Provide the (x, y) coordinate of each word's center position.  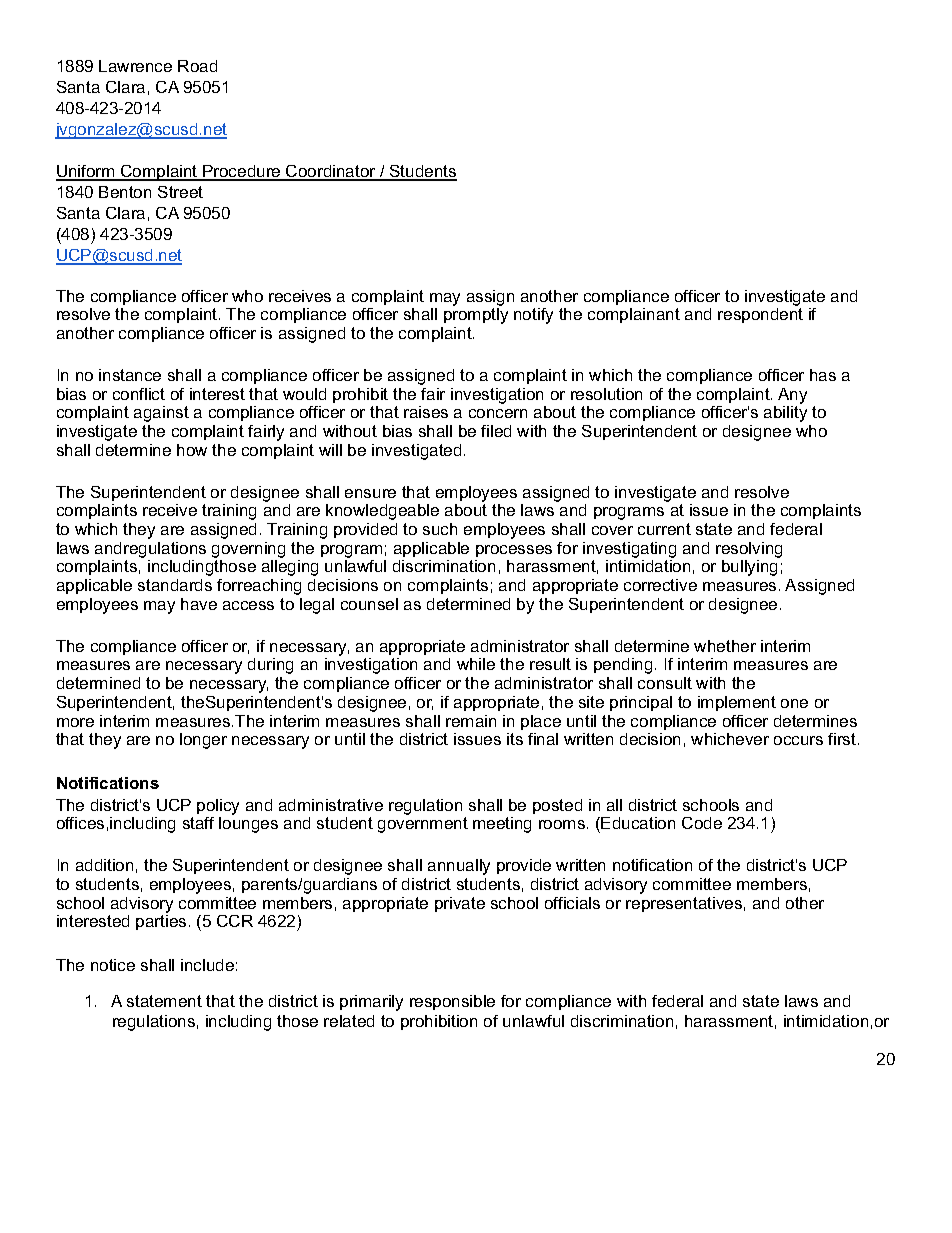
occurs (798, 740)
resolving (749, 550)
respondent (760, 315)
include (207, 965)
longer (203, 741)
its (515, 739)
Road (197, 66)
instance (130, 375)
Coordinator (331, 172)
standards (175, 585)
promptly (476, 316)
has (823, 375)
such (440, 529)
